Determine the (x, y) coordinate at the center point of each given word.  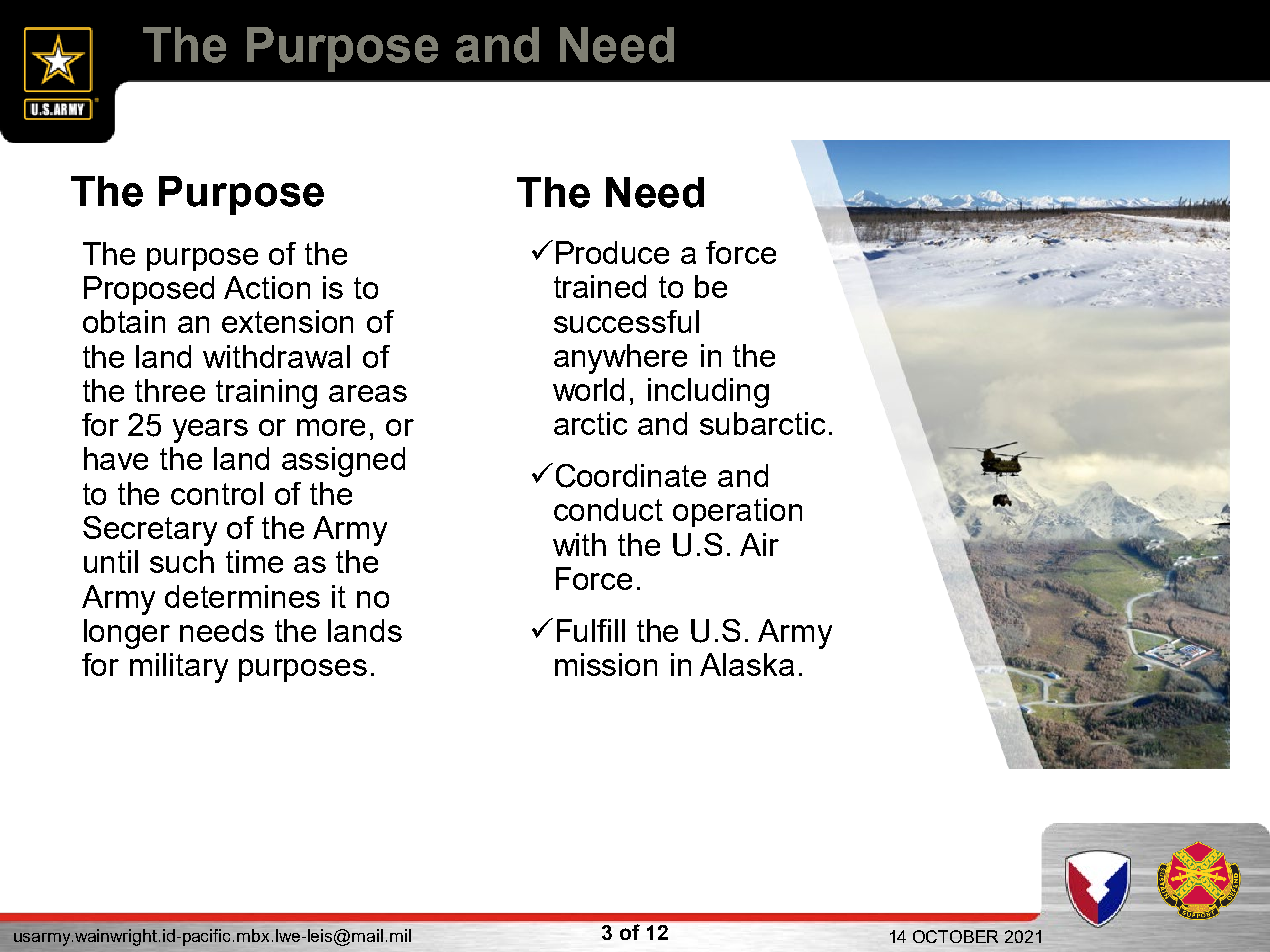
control (217, 493)
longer (127, 634)
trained (600, 286)
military (179, 668)
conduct (608, 509)
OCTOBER (955, 936)
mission (606, 664)
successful (626, 321)
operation (737, 512)
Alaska (747, 664)
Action (267, 287)
